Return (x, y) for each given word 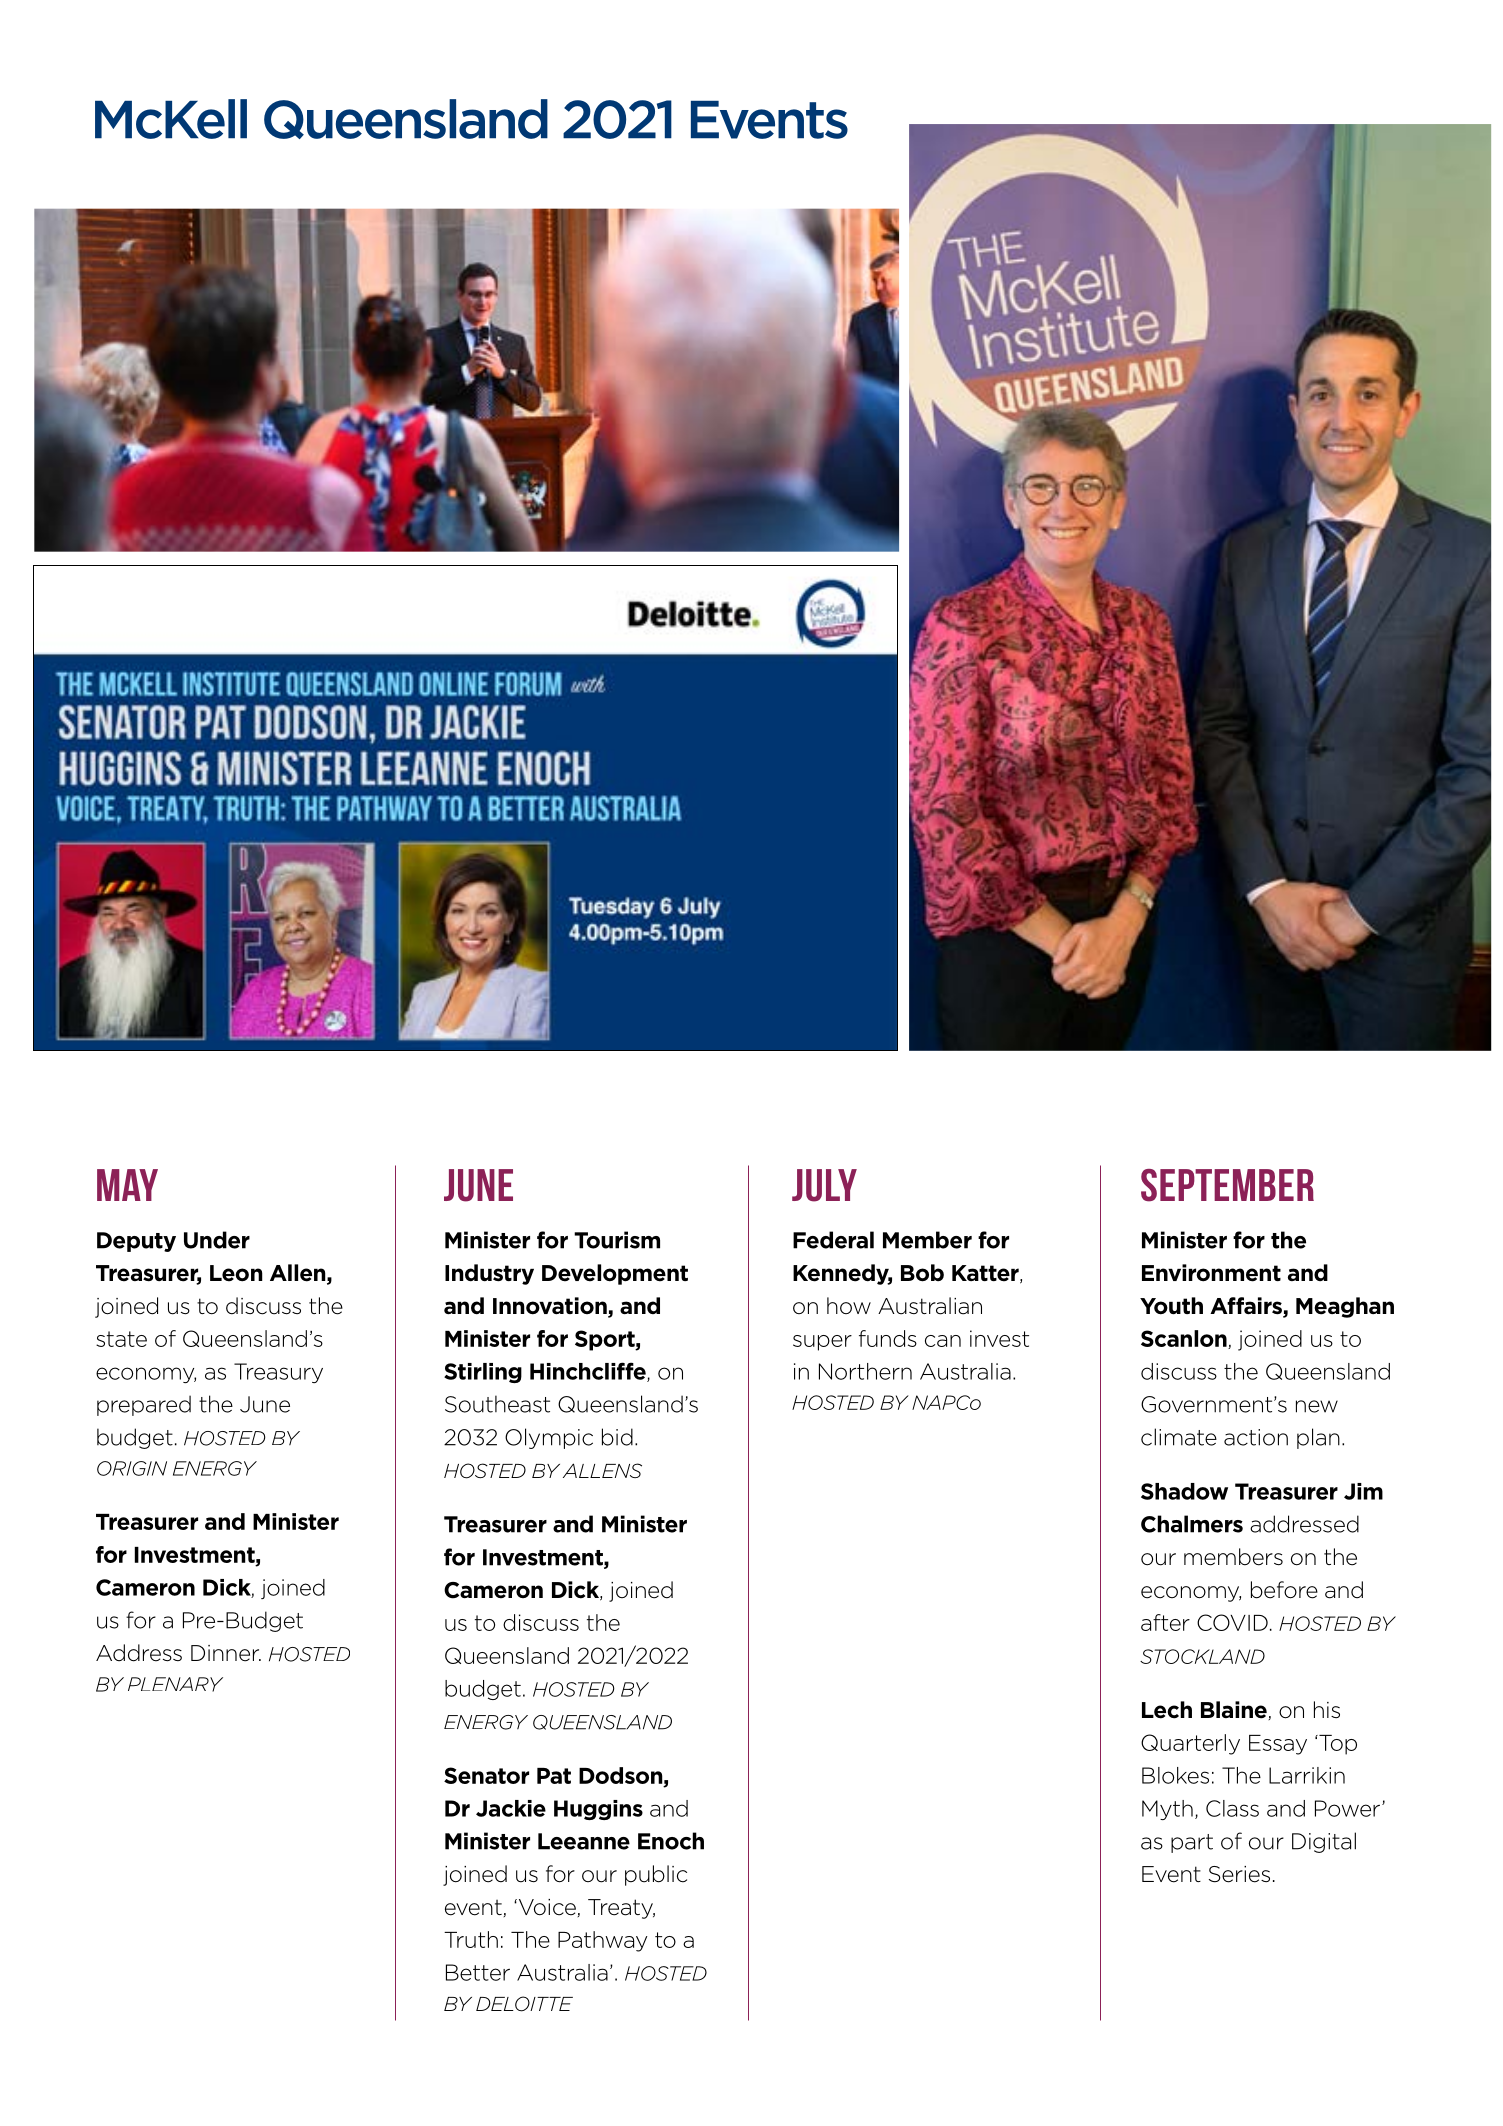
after (1165, 1622)
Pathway (603, 1941)
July (824, 1185)
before (1284, 1590)
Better (478, 1972)
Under (217, 1240)
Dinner (226, 1653)
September (1227, 1185)
